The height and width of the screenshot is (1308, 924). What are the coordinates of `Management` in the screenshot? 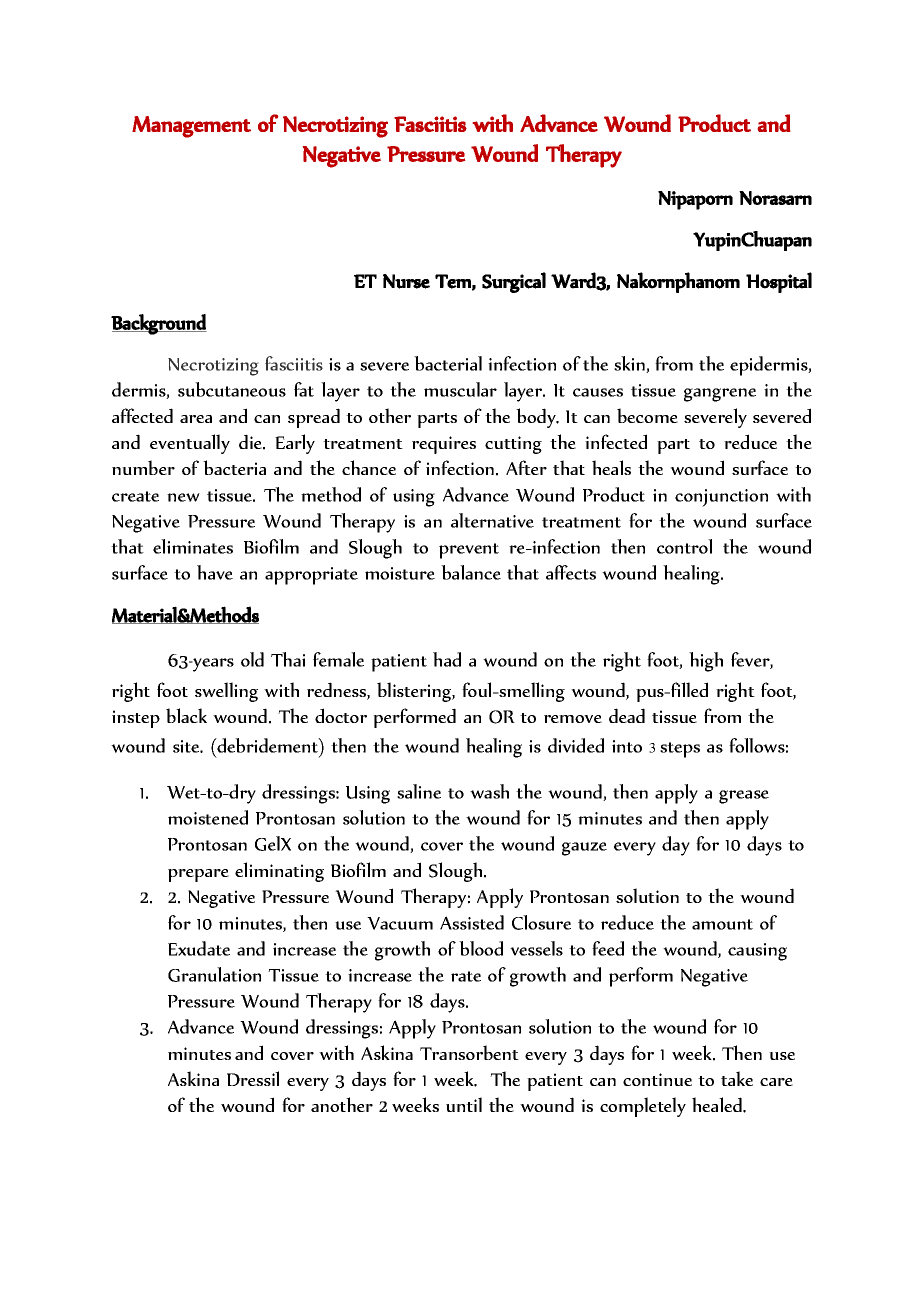 It's located at (191, 127).
